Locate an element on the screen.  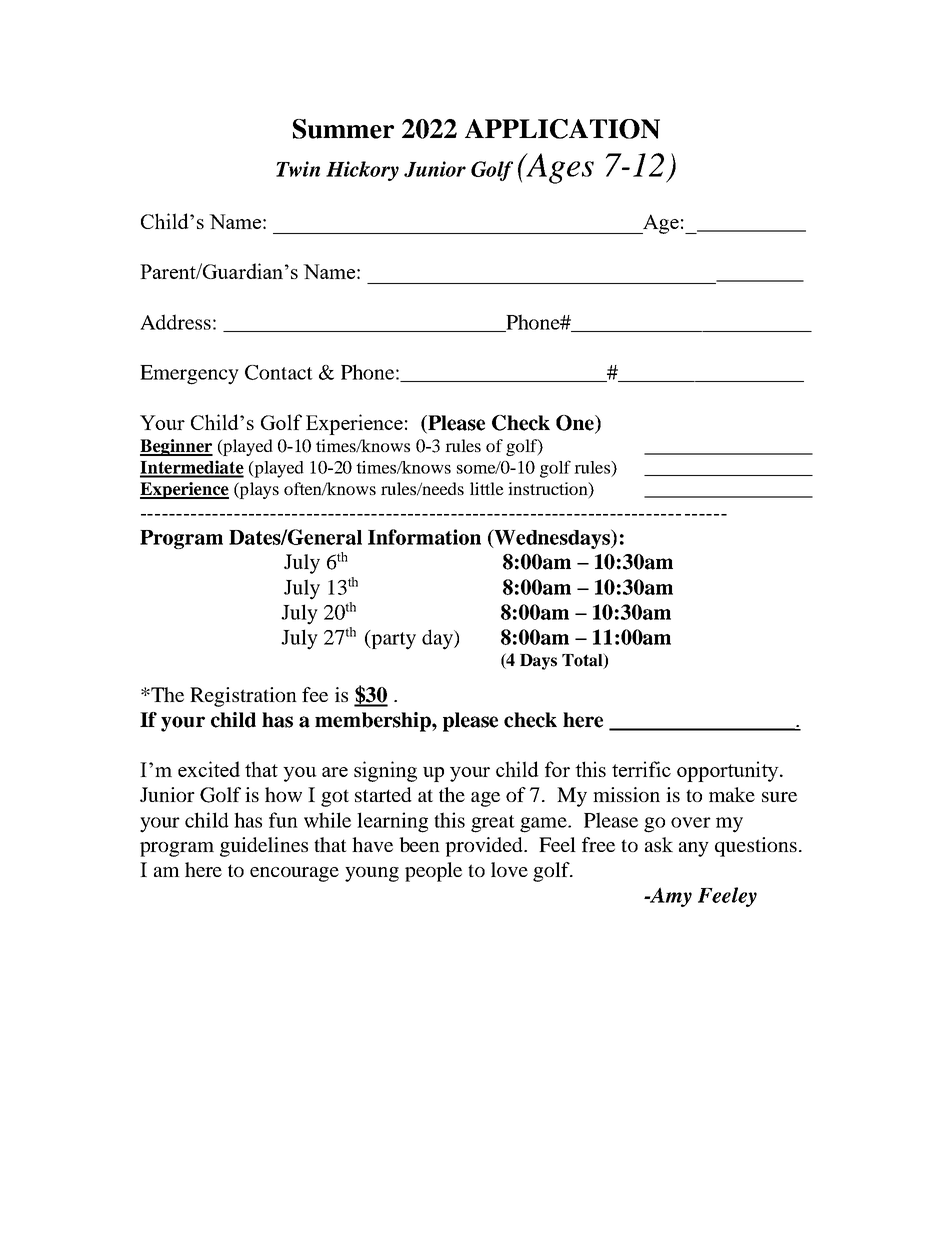
Ages is located at coordinates (559, 168).
